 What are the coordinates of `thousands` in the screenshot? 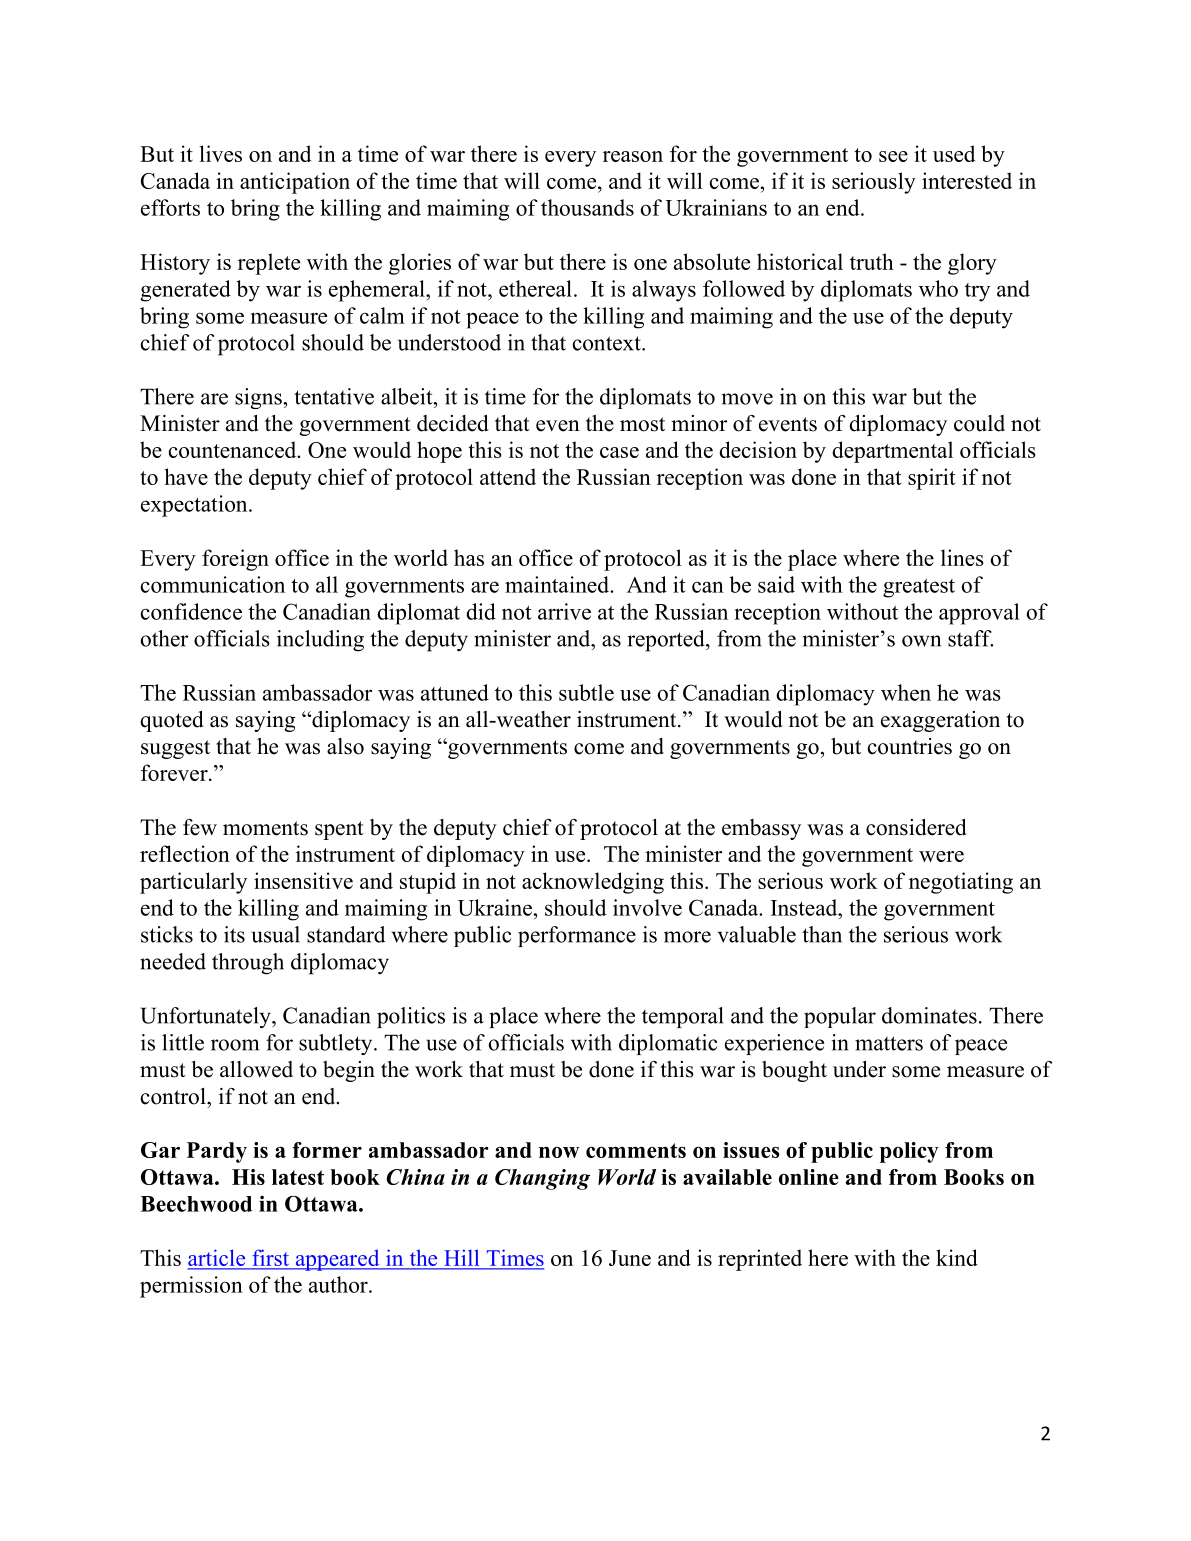 It's located at (587, 207).
